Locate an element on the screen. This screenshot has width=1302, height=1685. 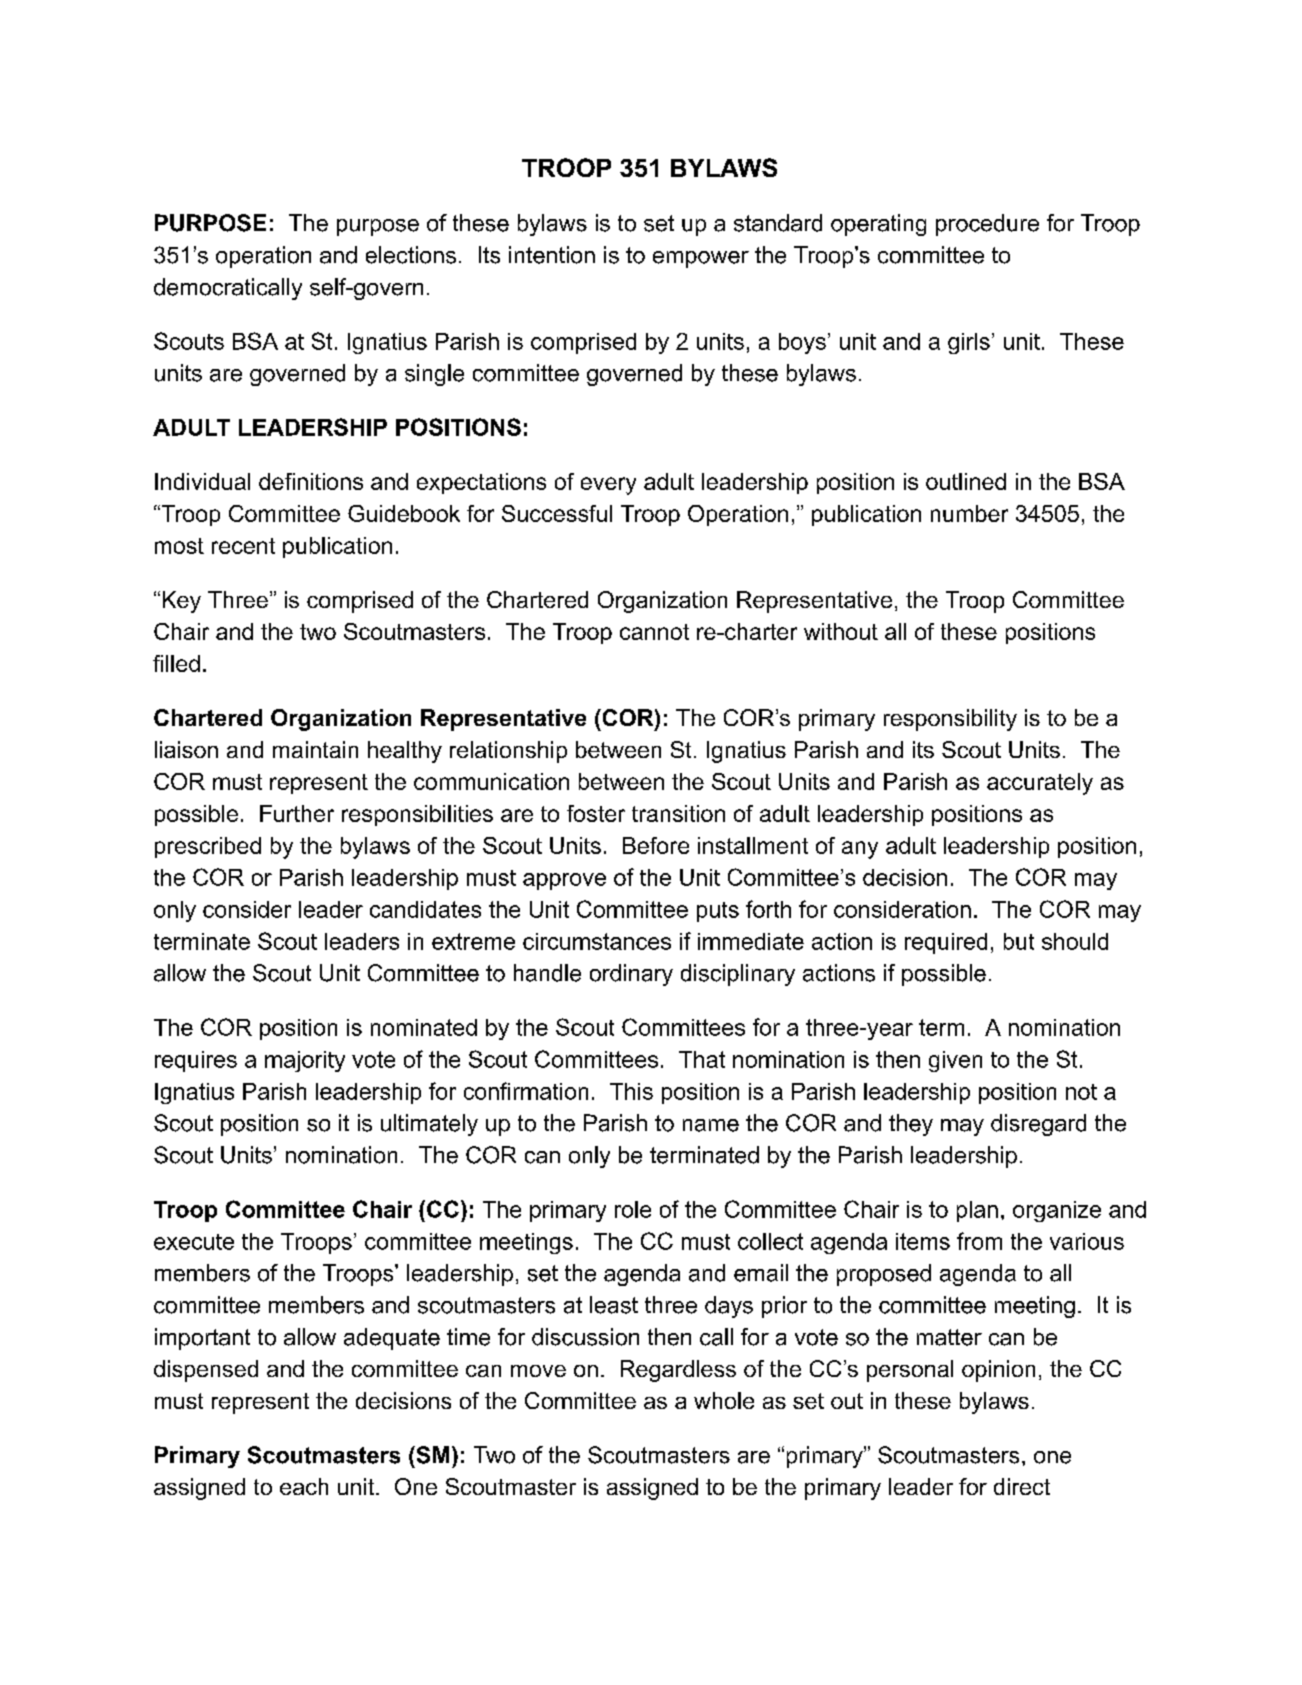
Before is located at coordinates (656, 845).
